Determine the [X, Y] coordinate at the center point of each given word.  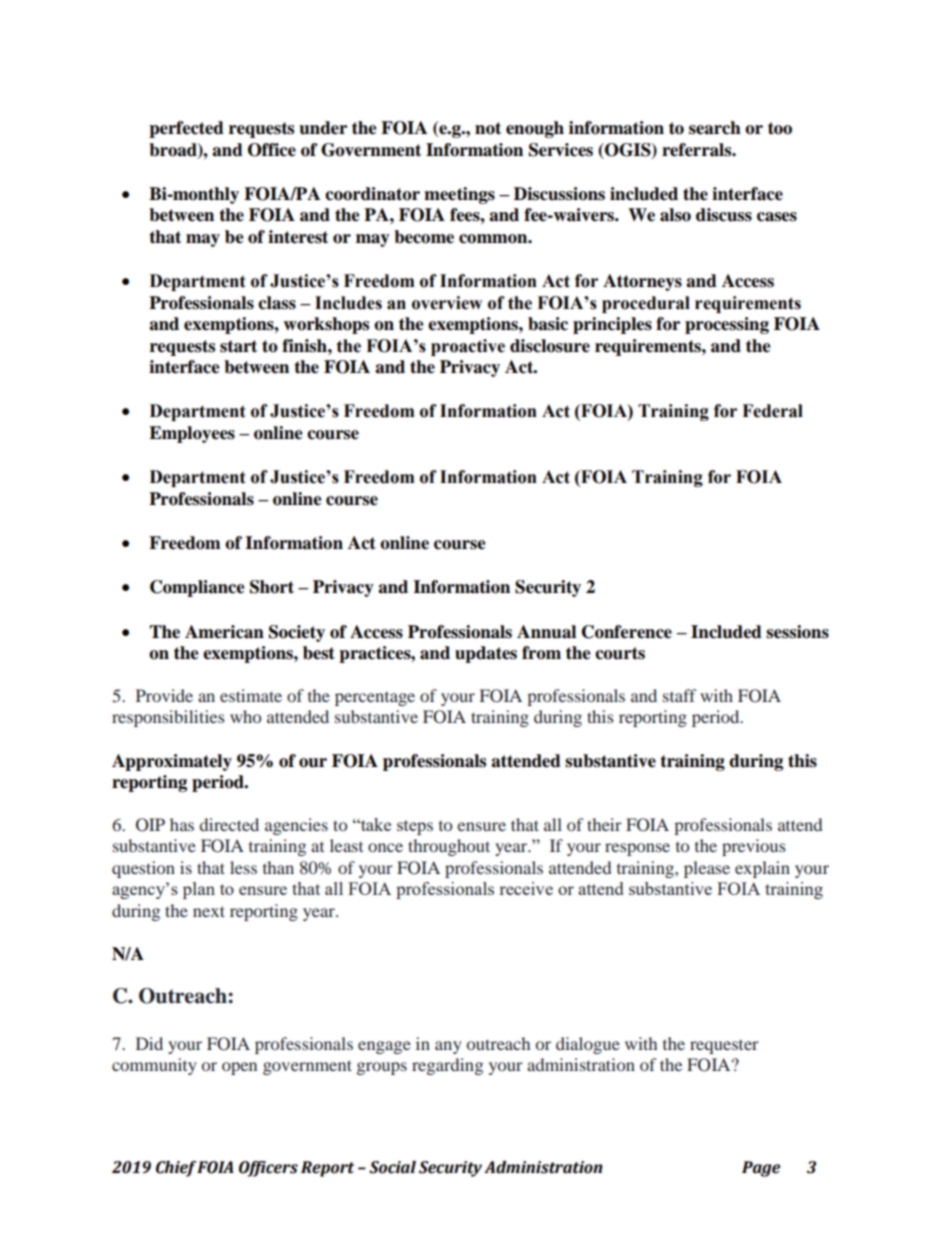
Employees [192, 434]
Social [392, 1167]
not [488, 128]
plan [199, 890]
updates [486, 654]
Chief [176, 1169]
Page [761, 1169]
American [224, 632]
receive [526, 888]
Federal [772, 411]
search [715, 128]
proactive [468, 347]
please [707, 869]
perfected [186, 129]
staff [679, 695]
